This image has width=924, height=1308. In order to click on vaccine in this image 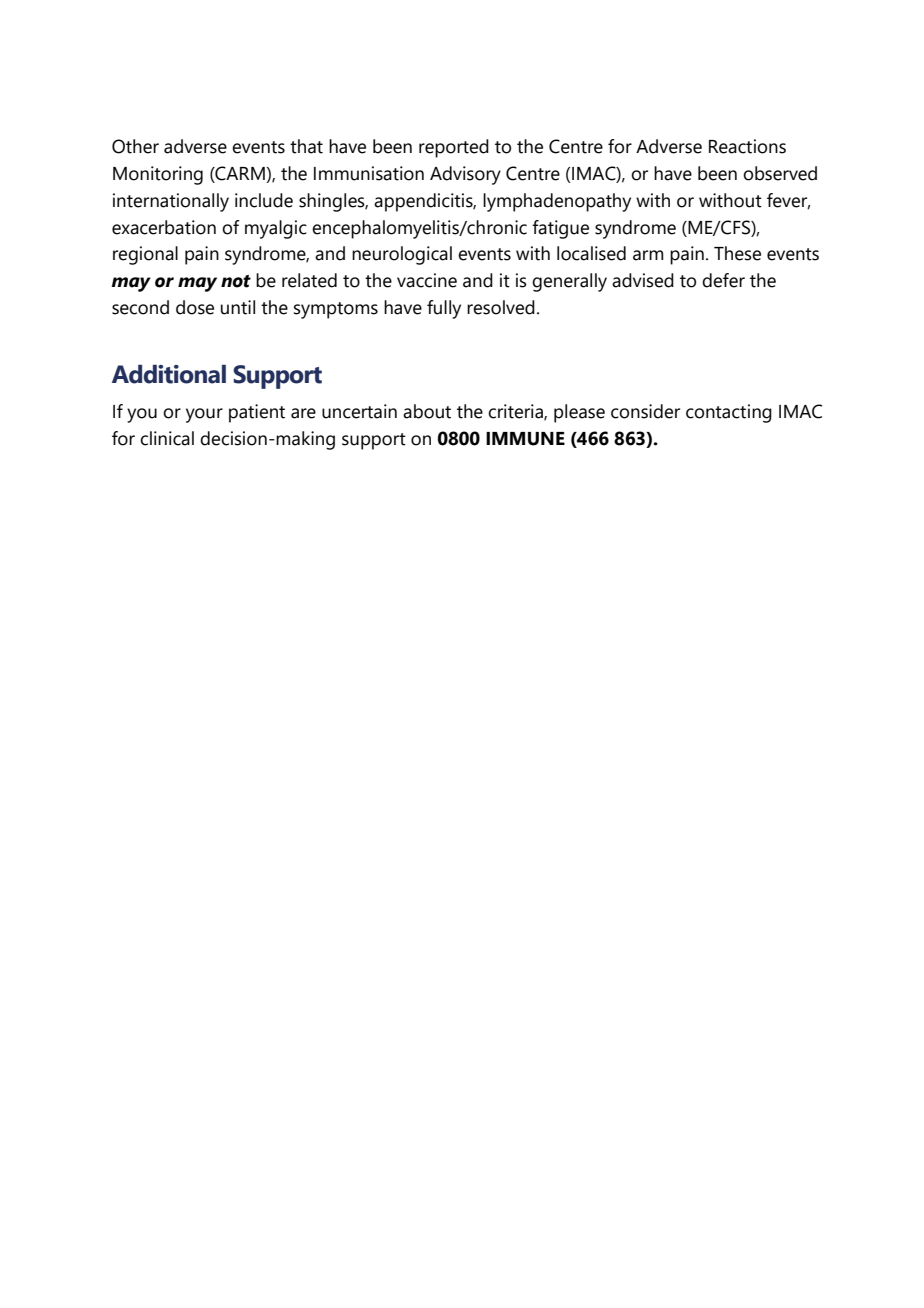, I will do `click(427, 280)`.
